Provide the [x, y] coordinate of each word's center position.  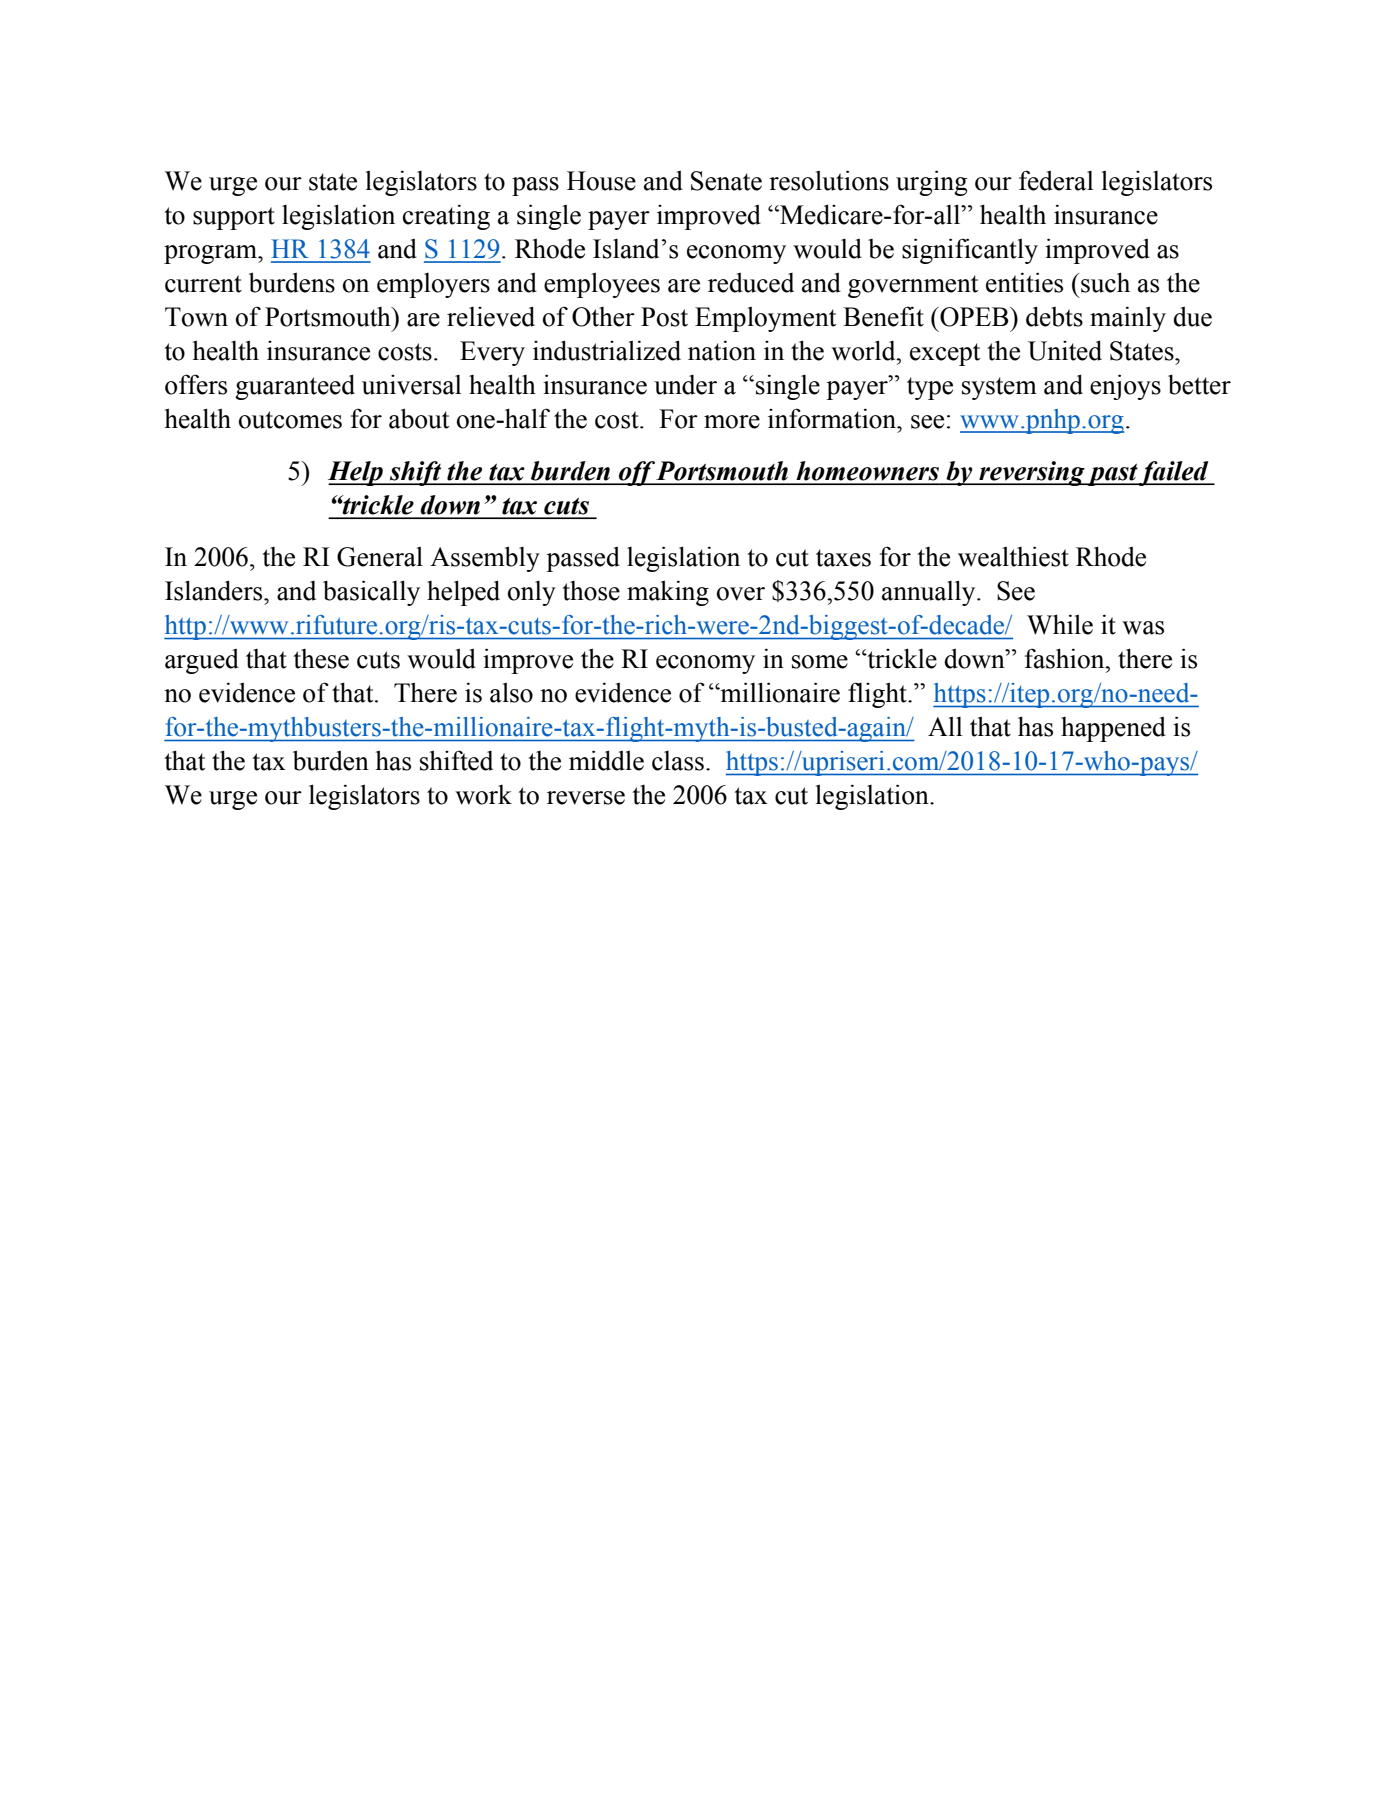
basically [371, 593]
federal [1056, 180]
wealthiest [1013, 556]
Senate [726, 181]
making [668, 593]
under [685, 385]
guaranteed [295, 387]
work [483, 795]
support [234, 218]
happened [1113, 729]
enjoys [1125, 387]
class [678, 761]
